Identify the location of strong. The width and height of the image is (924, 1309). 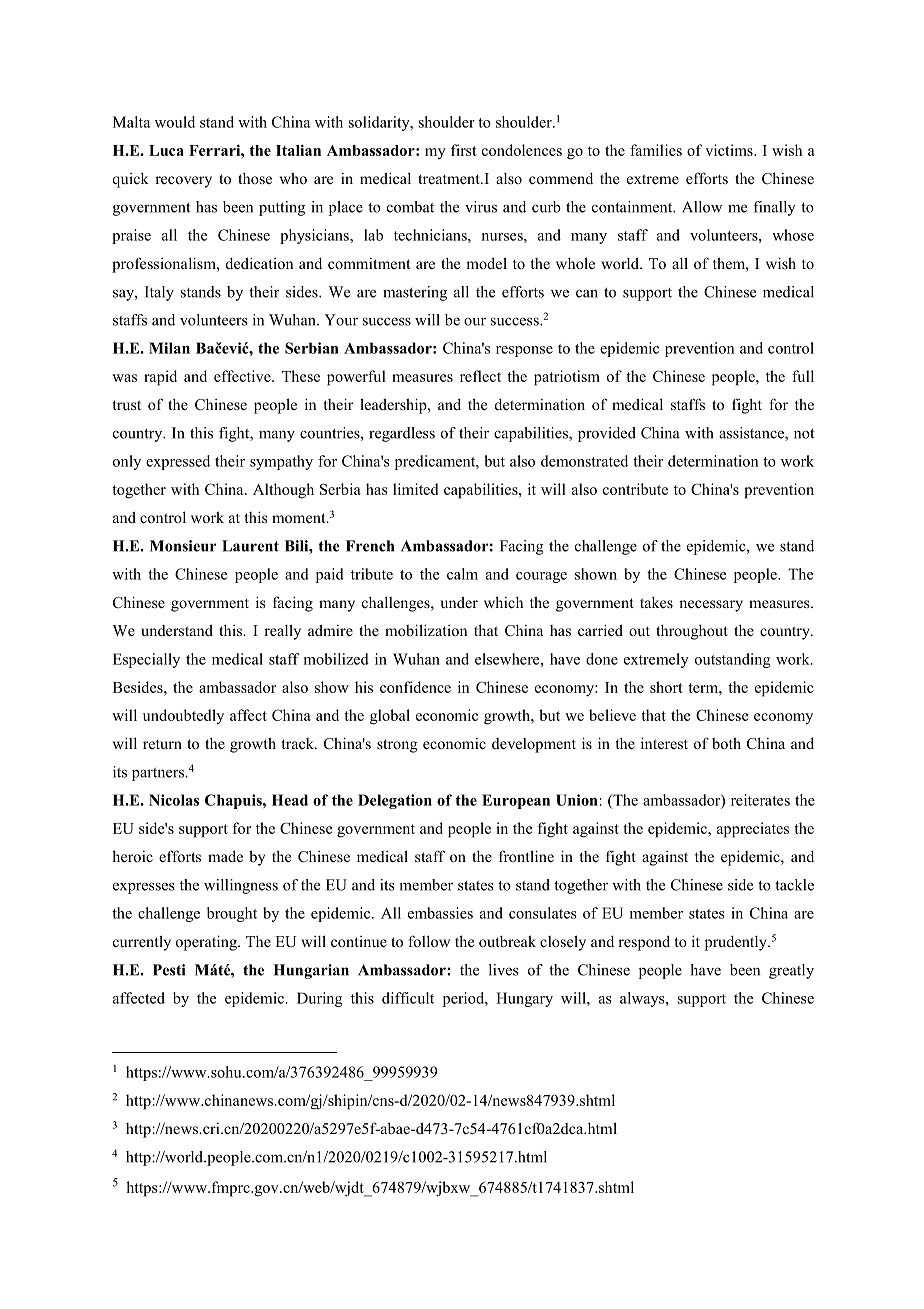
(397, 746).
